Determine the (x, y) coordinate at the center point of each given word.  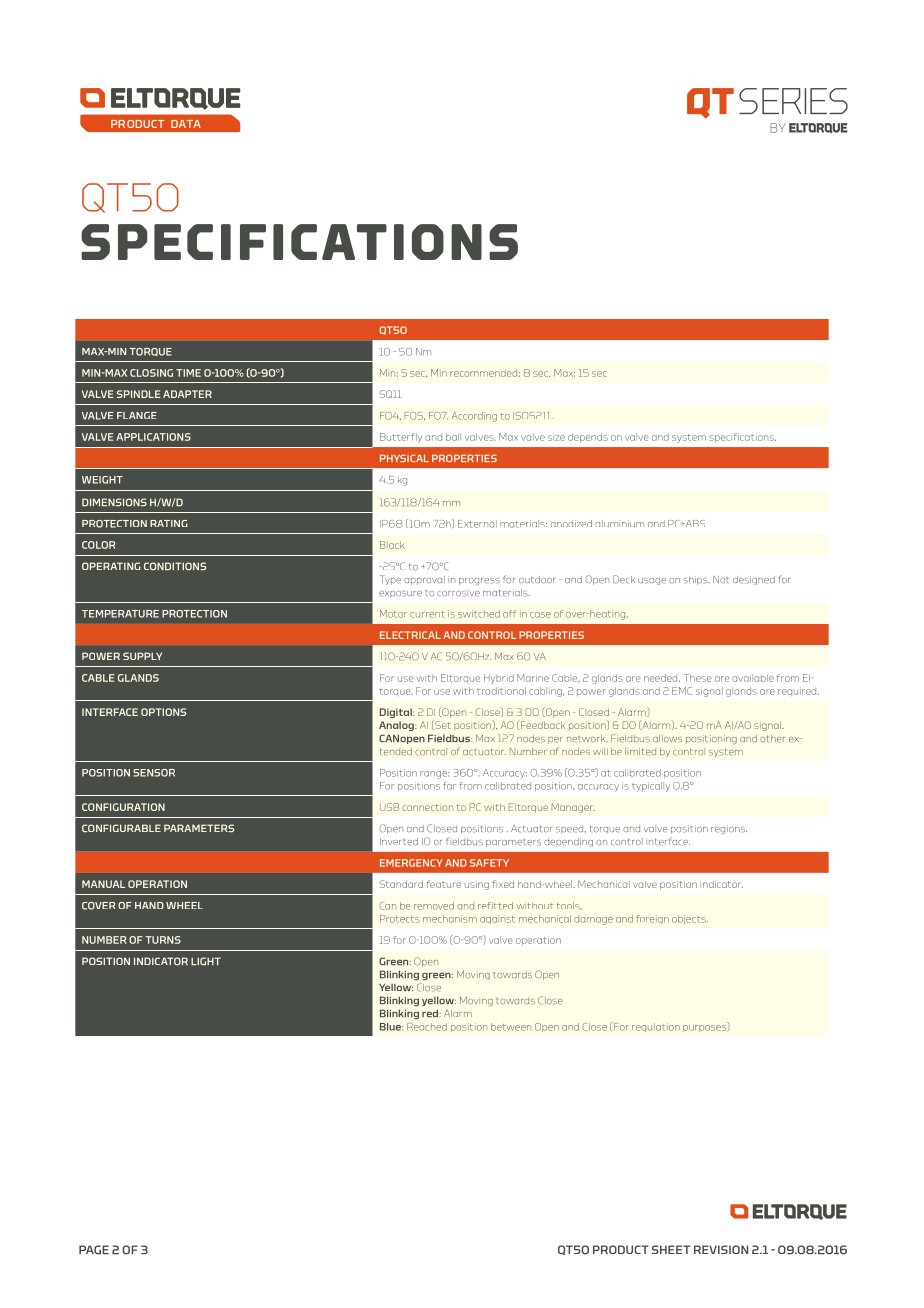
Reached (427, 1027)
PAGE (94, 1249)
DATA (186, 124)
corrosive (458, 592)
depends (588, 438)
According (474, 417)
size (556, 438)
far (449, 786)
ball (453, 437)
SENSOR (154, 773)
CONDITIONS (175, 566)
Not (720, 579)
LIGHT (206, 961)
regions (729, 829)
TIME (188, 373)
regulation (656, 1027)
